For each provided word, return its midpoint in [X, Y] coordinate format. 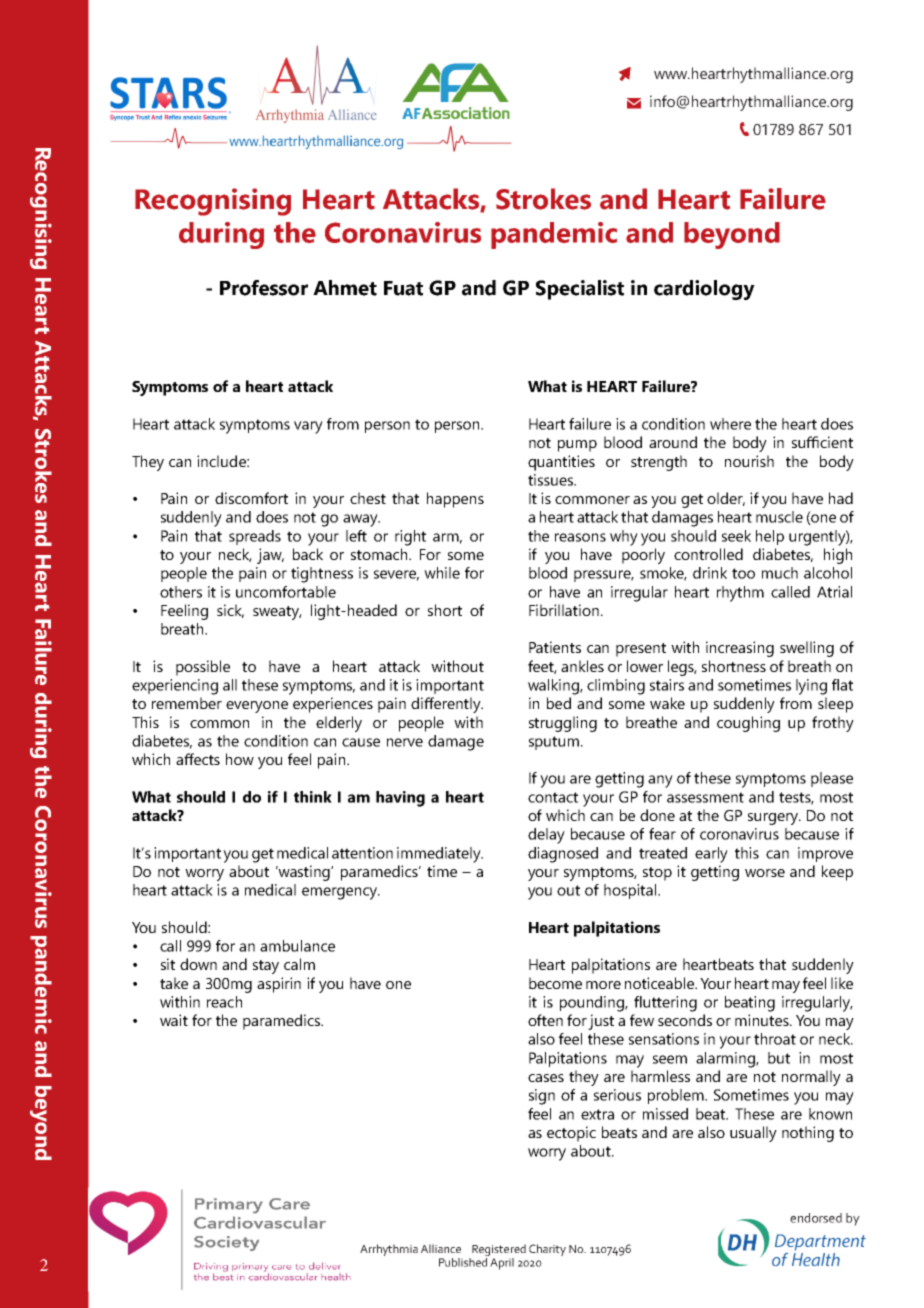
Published [464, 1261]
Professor [264, 288]
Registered [499, 1250]
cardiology [704, 290]
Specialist [580, 290]
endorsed [816, 1218]
